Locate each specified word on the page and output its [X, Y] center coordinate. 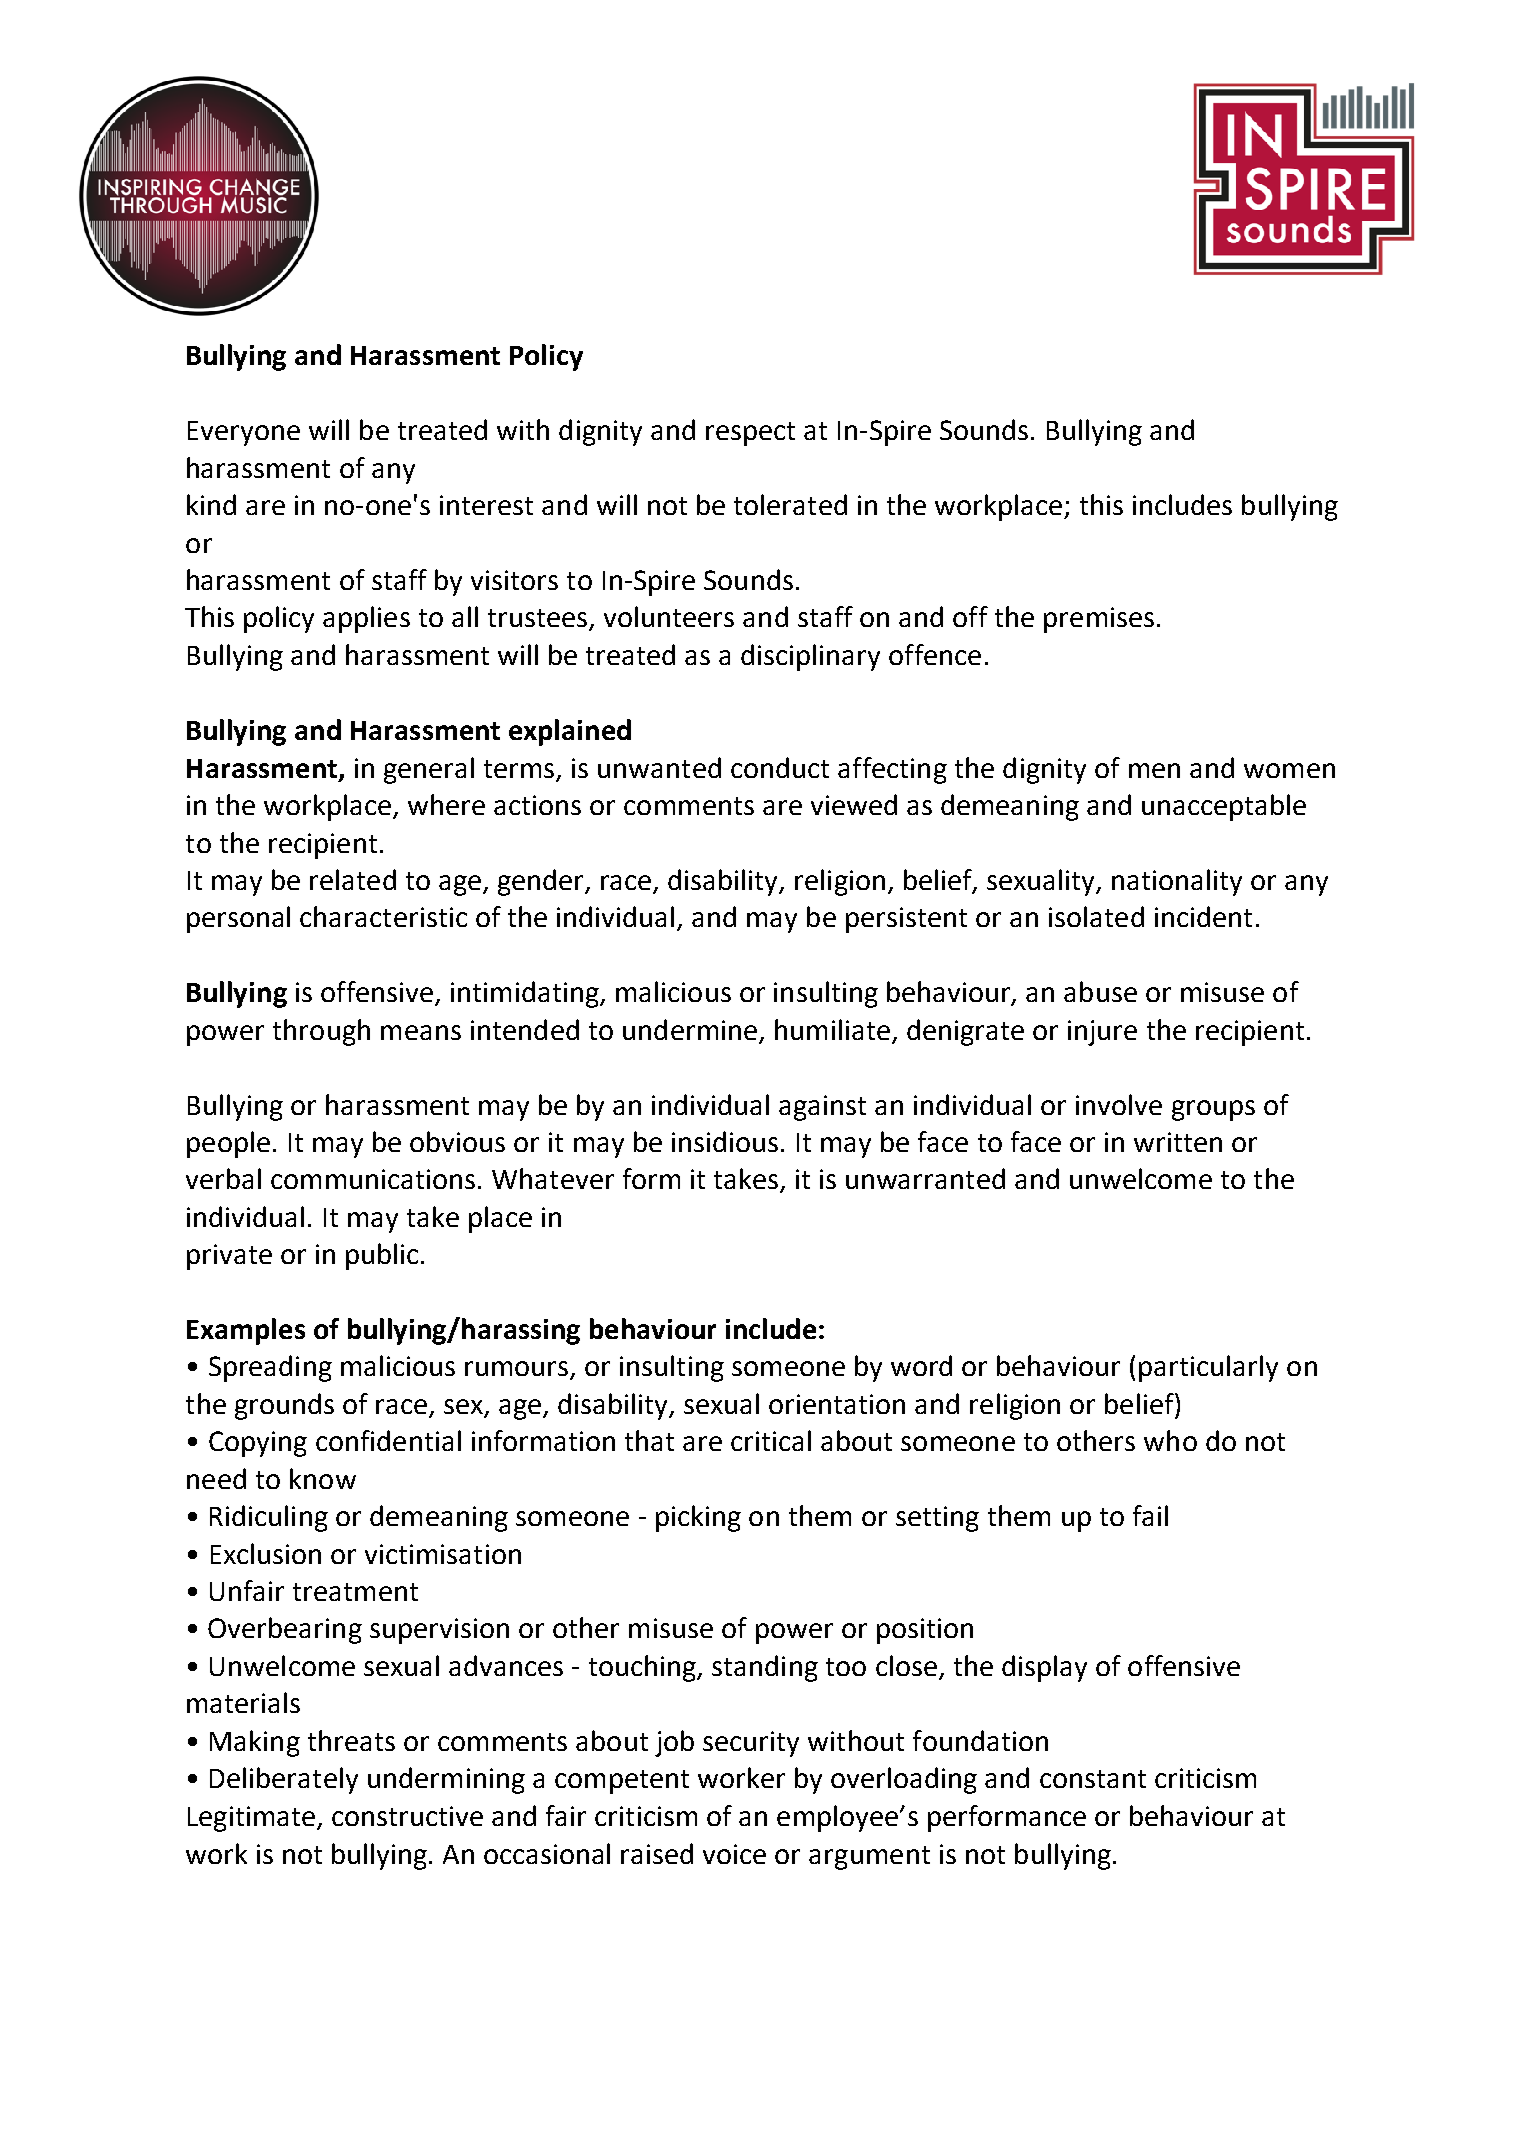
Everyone [244, 433]
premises [1099, 620]
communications [373, 1179]
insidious [725, 1141]
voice [734, 1854]
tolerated [790, 504]
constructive [407, 1816]
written [1178, 1142]
